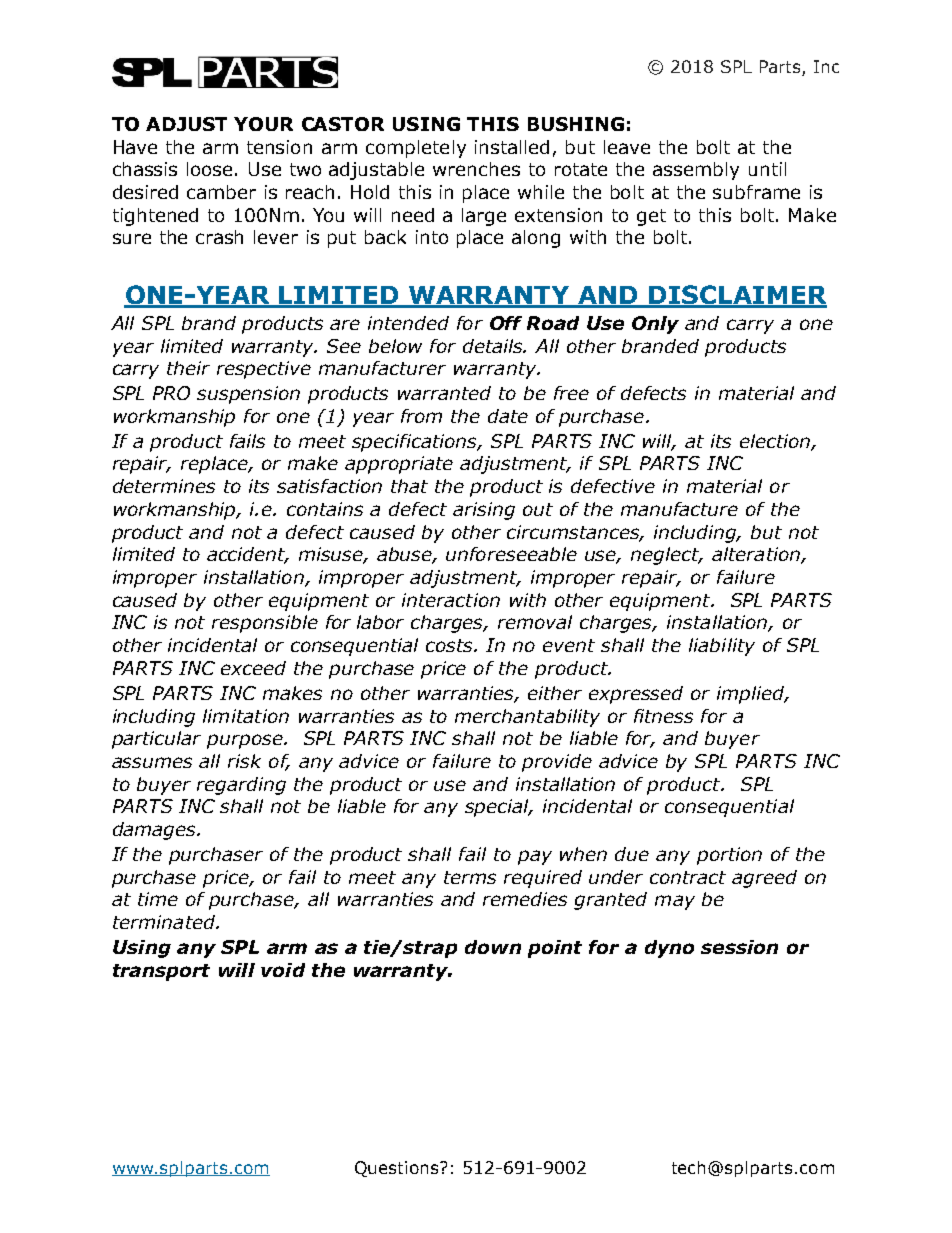 The height and width of the screenshot is (1233, 952). I want to click on liability, so click(722, 647).
